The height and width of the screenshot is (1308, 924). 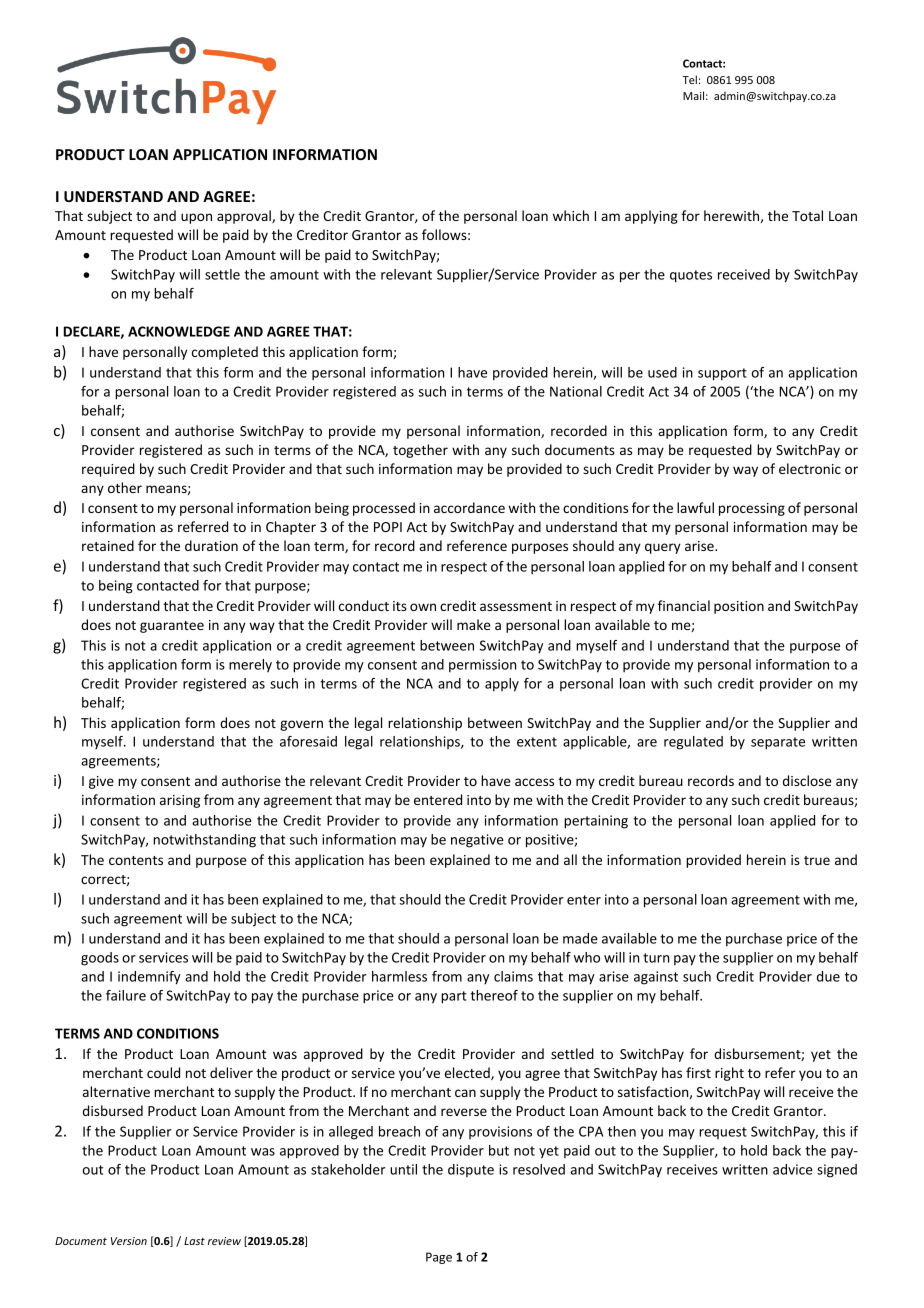 What do you see at coordinates (196, 218) in the screenshot?
I see `upon` at bounding box center [196, 218].
